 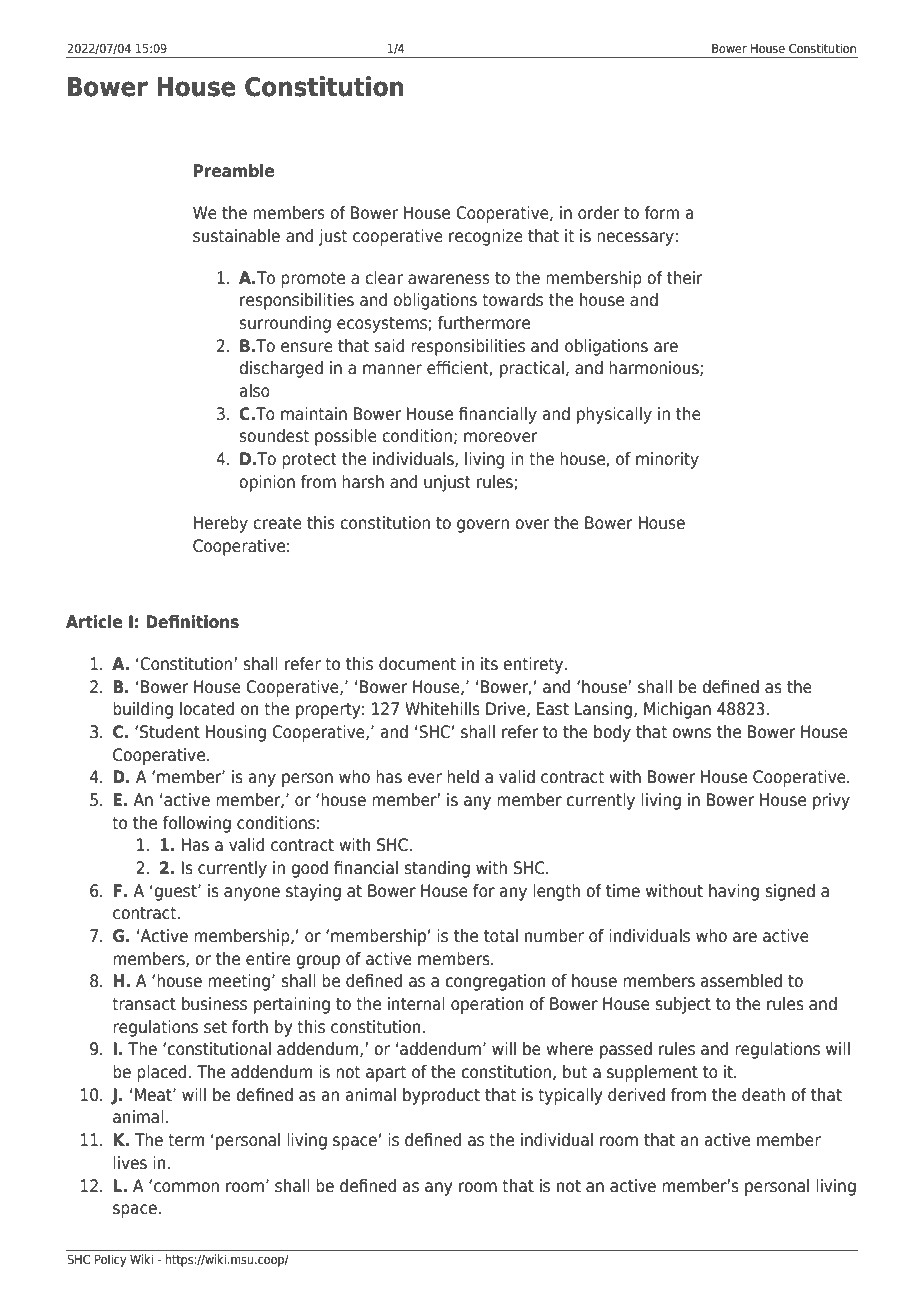 What do you see at coordinates (234, 170) in the image?
I see `Preamble` at bounding box center [234, 170].
